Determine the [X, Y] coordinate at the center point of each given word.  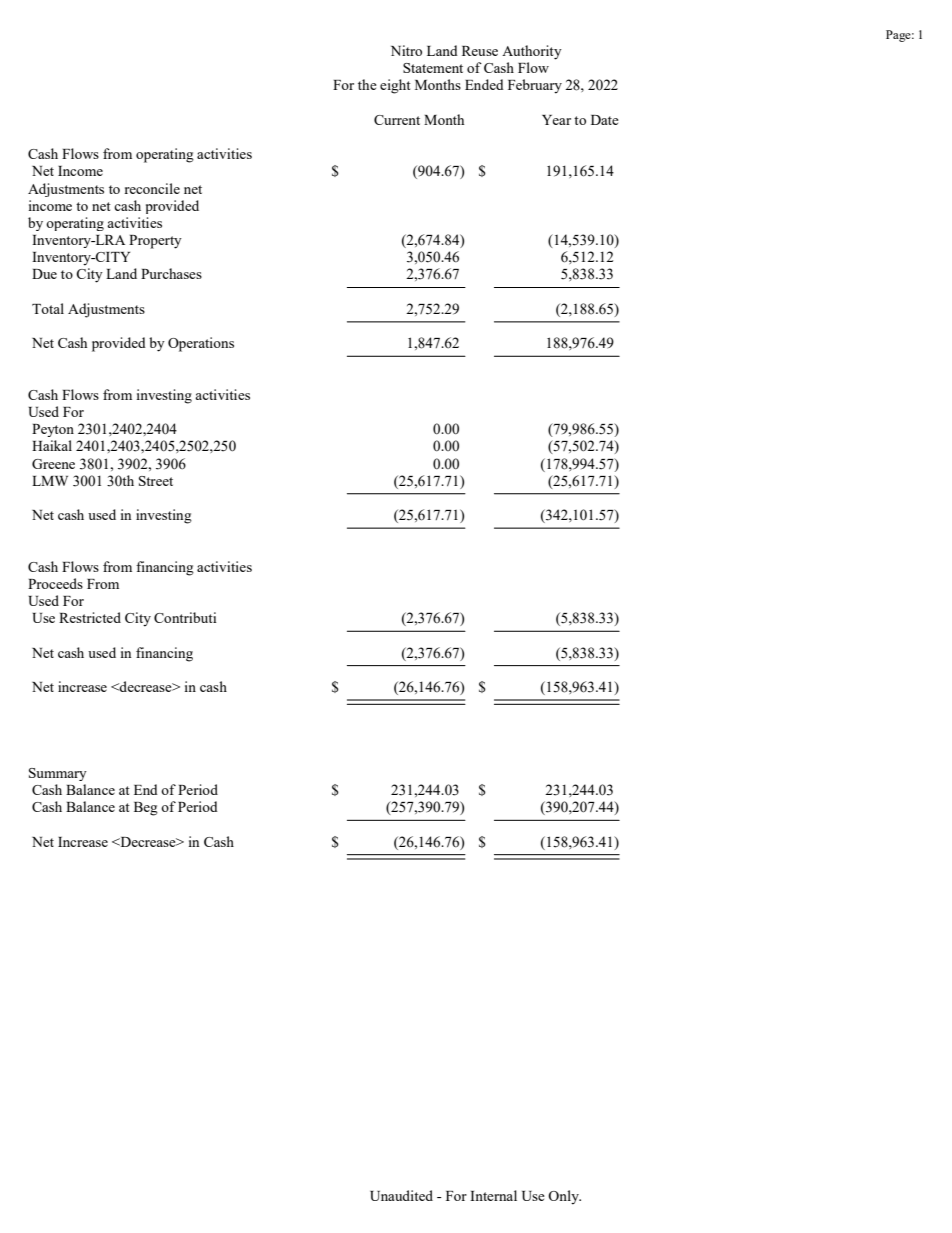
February [535, 86]
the [367, 84]
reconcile [152, 188]
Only [564, 1197]
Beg [146, 809]
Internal [493, 1195]
